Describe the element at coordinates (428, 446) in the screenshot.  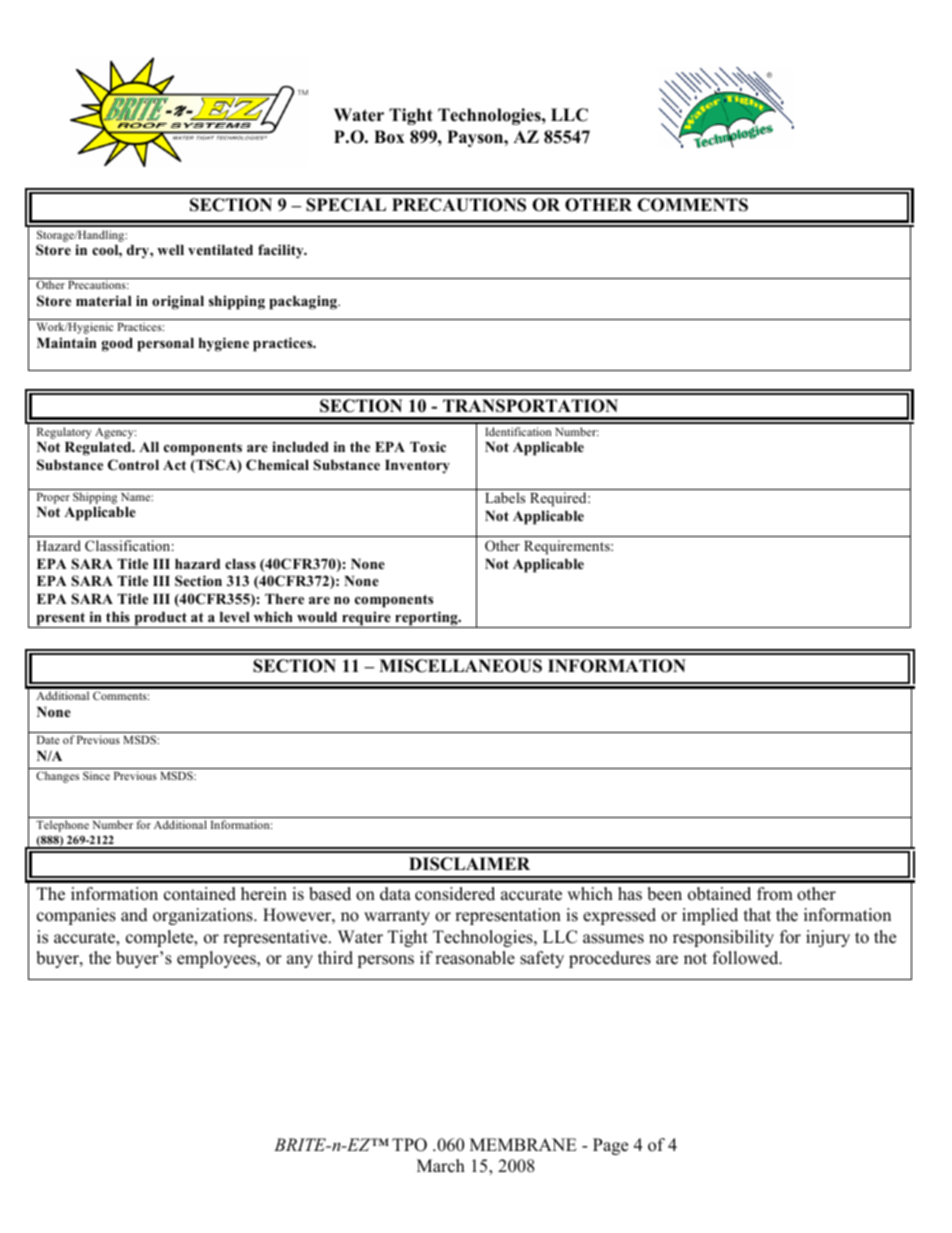
I see `Toxic` at that location.
